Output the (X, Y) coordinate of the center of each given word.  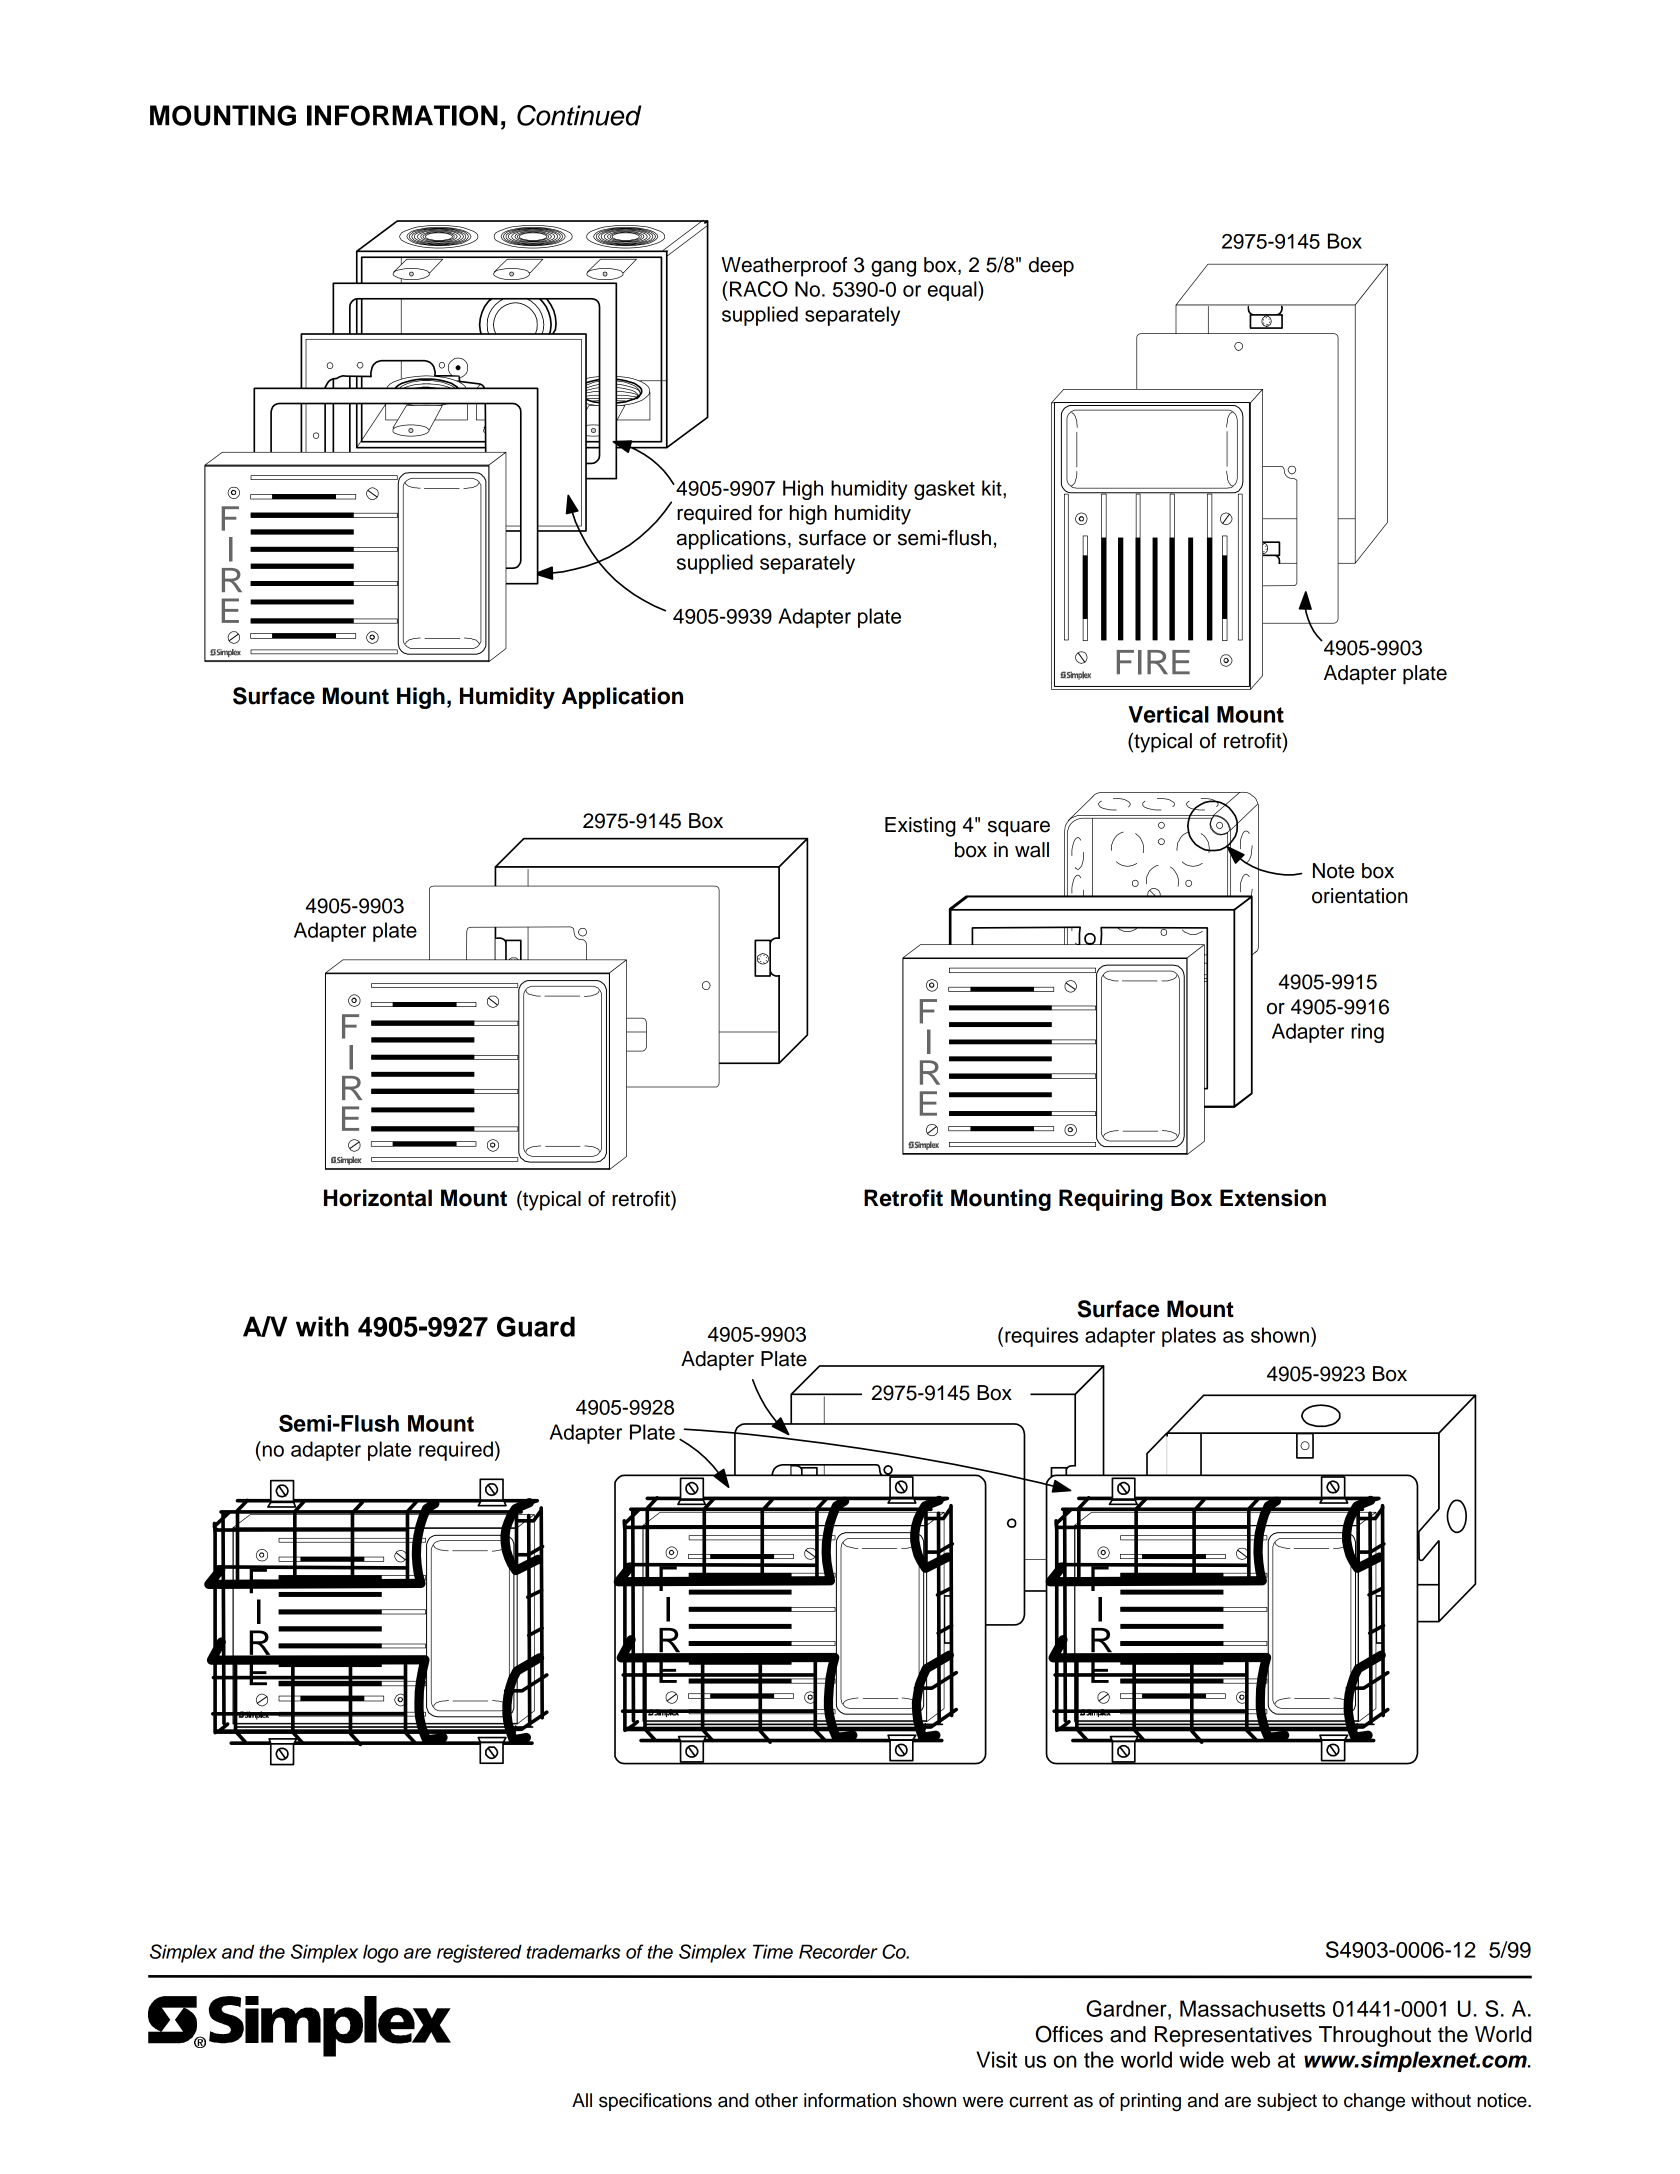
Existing (920, 827)
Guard (536, 1326)
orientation (1360, 896)
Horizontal (378, 1198)
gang (893, 269)
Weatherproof (784, 267)
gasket (944, 490)
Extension (1273, 1198)
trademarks (573, 1951)
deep (1051, 267)
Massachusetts (1252, 2008)
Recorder (838, 1951)
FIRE (1153, 662)
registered (479, 1953)
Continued (579, 115)
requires (1041, 1337)
